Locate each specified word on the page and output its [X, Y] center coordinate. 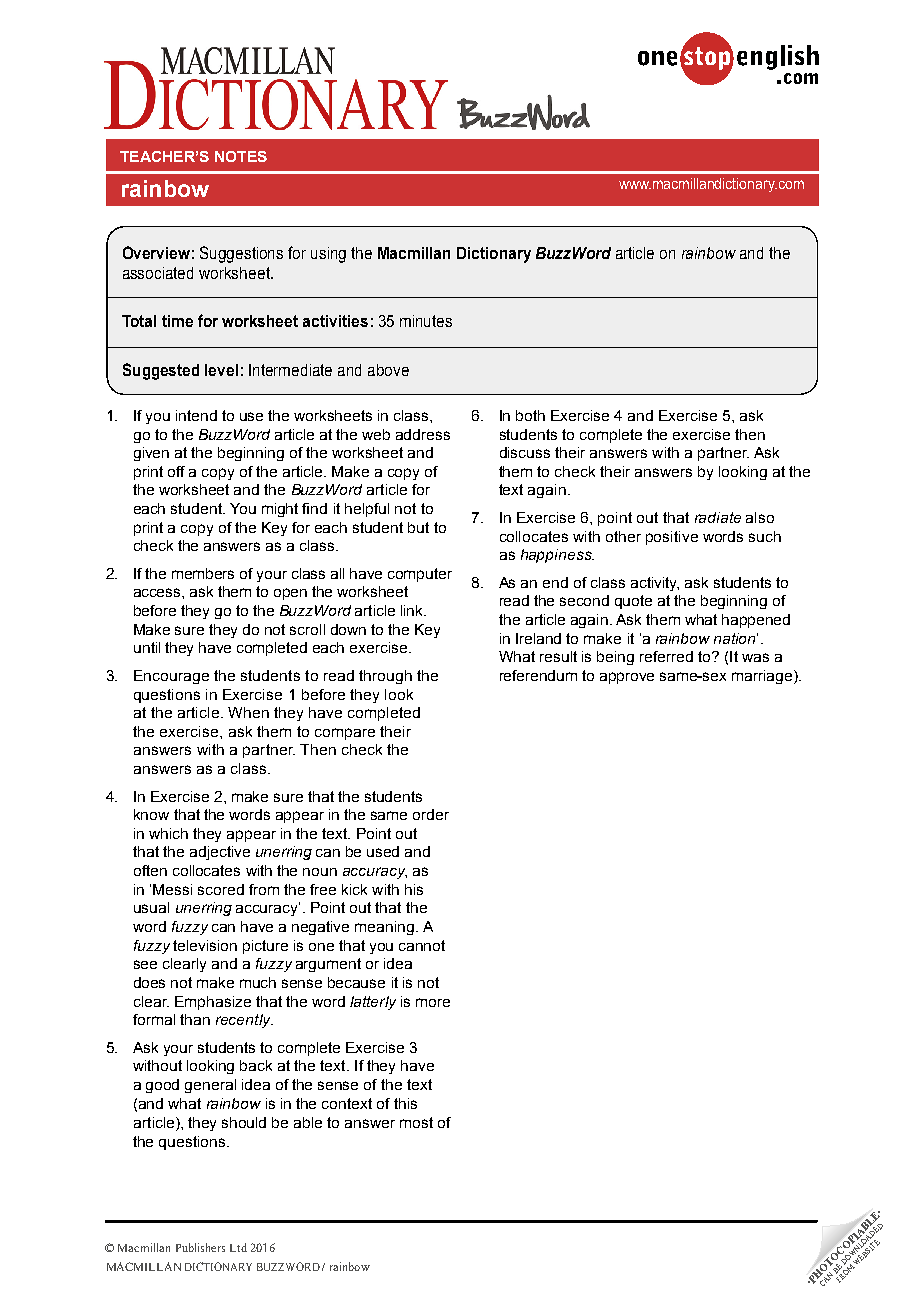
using [328, 255]
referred [666, 656]
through [385, 677]
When [248, 712]
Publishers [200, 1247]
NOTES [241, 156]
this [405, 1103]
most [416, 1122]
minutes [426, 321]
